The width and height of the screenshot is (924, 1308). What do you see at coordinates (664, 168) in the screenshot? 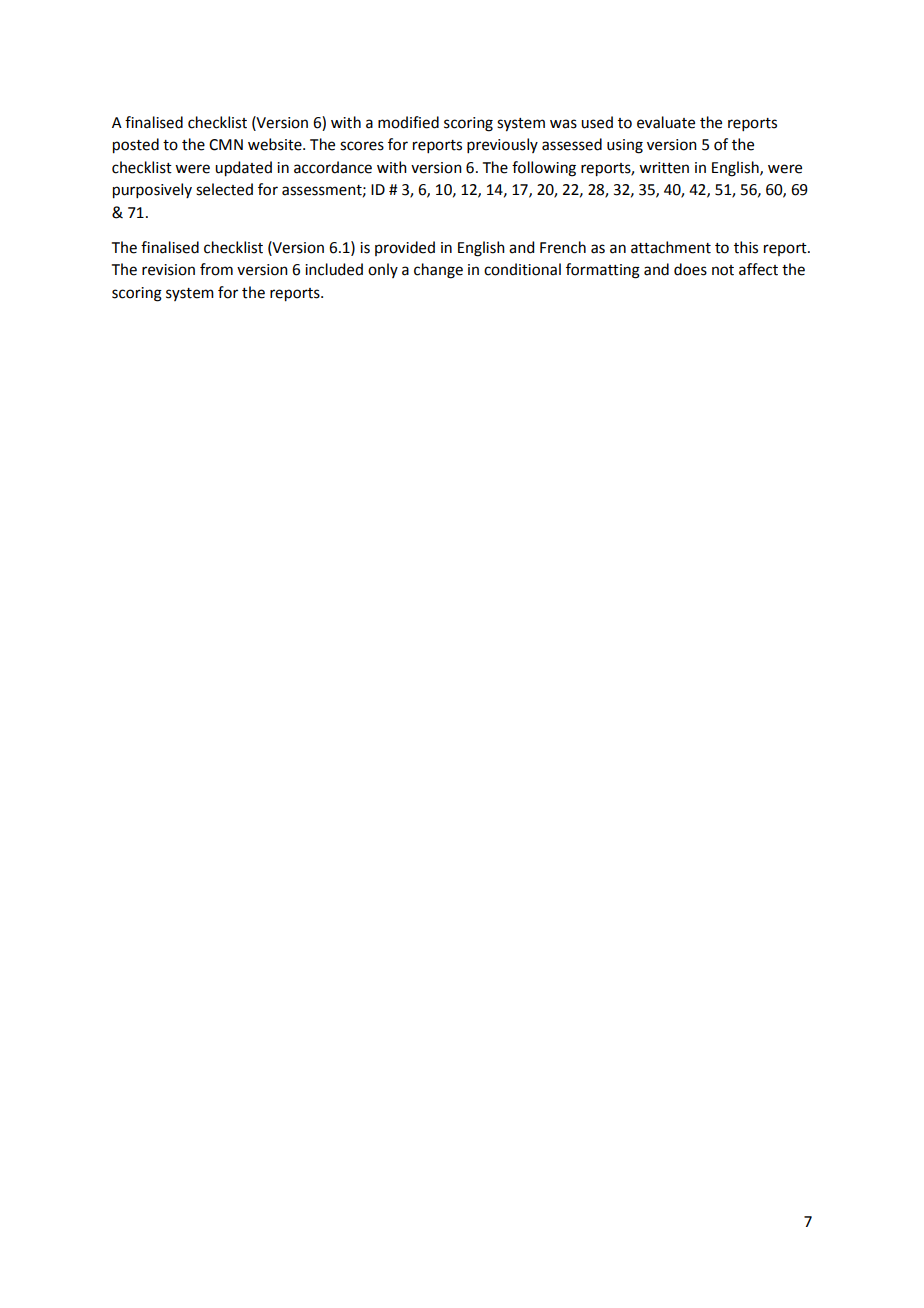
I see `written` at bounding box center [664, 168].
